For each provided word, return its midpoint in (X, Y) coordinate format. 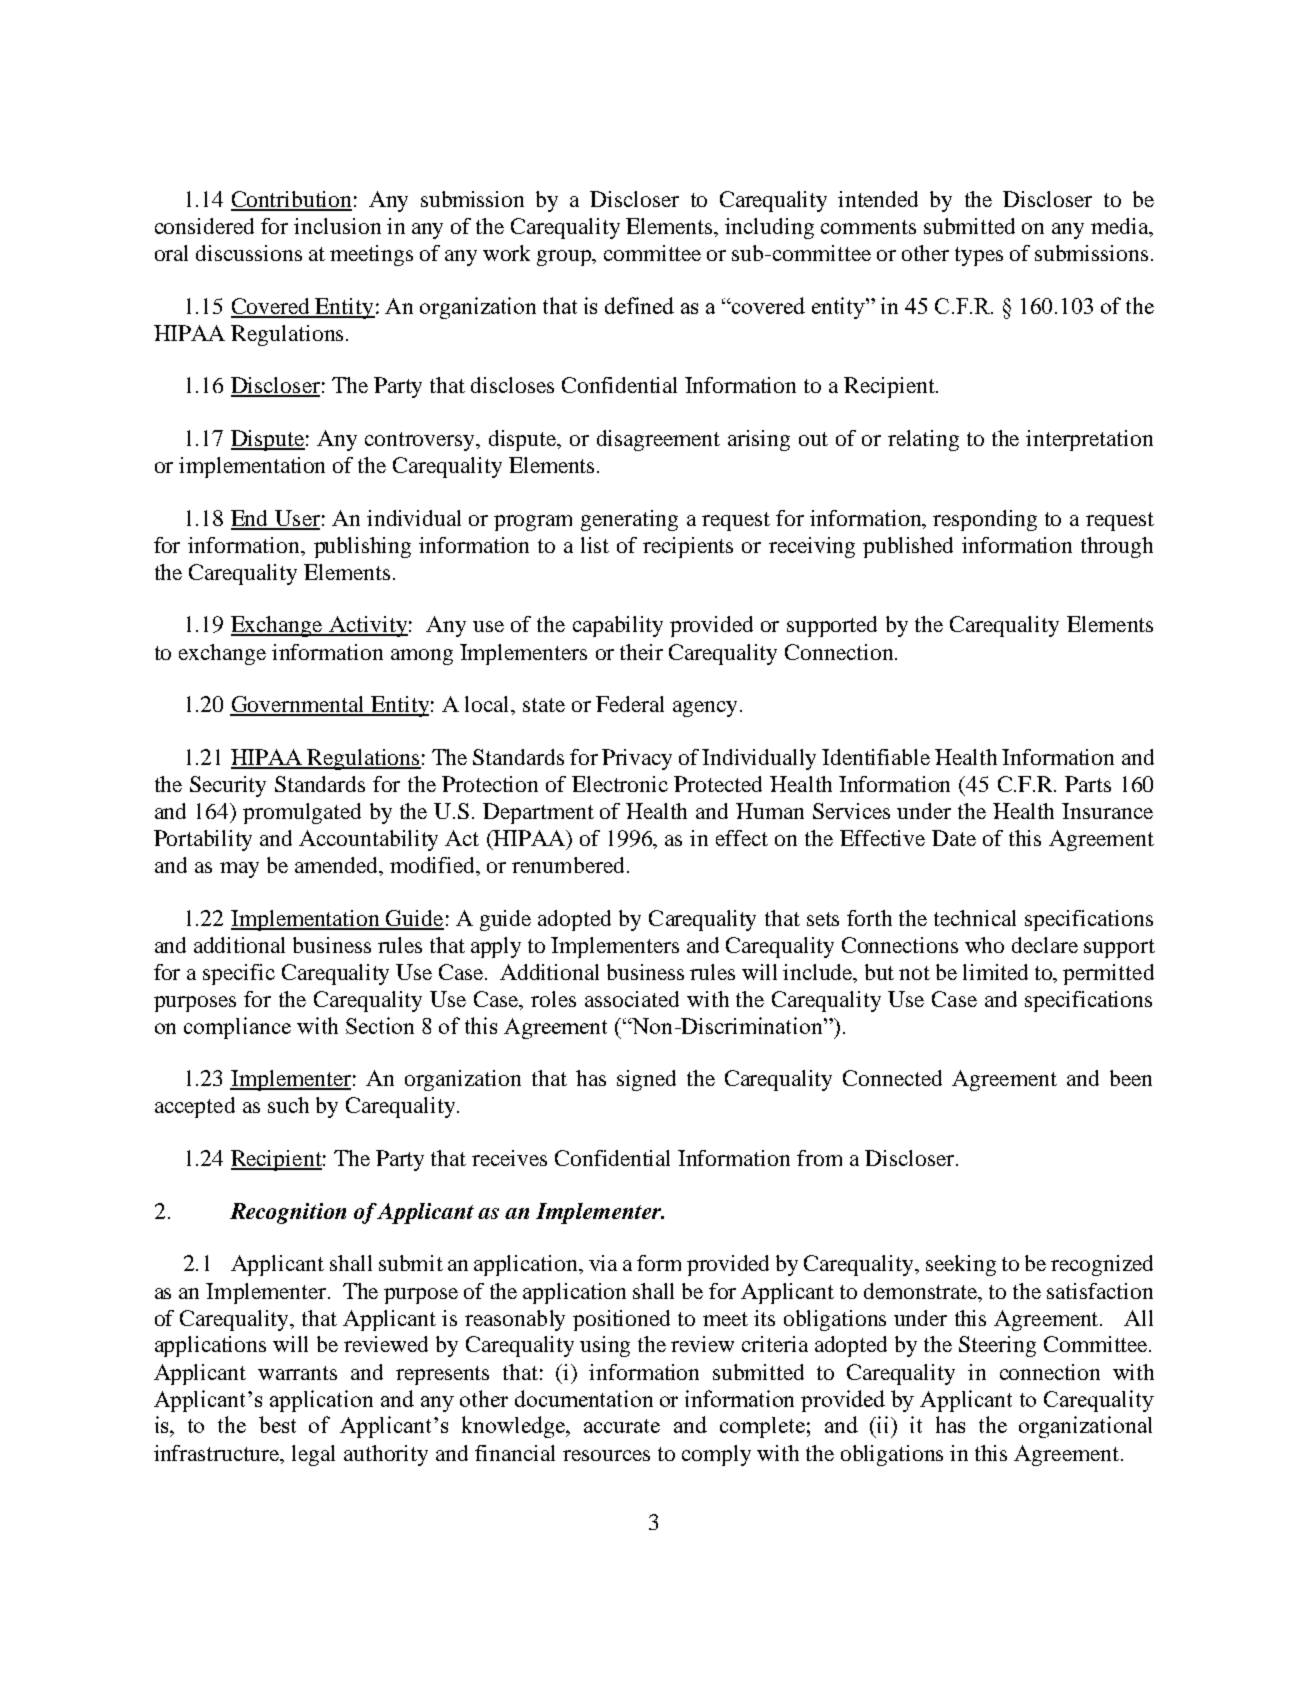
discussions (249, 253)
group (565, 258)
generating (629, 520)
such (288, 1105)
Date (954, 838)
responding (985, 520)
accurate (622, 1426)
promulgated (302, 813)
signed (646, 1080)
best (277, 1424)
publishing (362, 547)
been (1131, 1078)
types (979, 256)
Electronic (620, 784)
